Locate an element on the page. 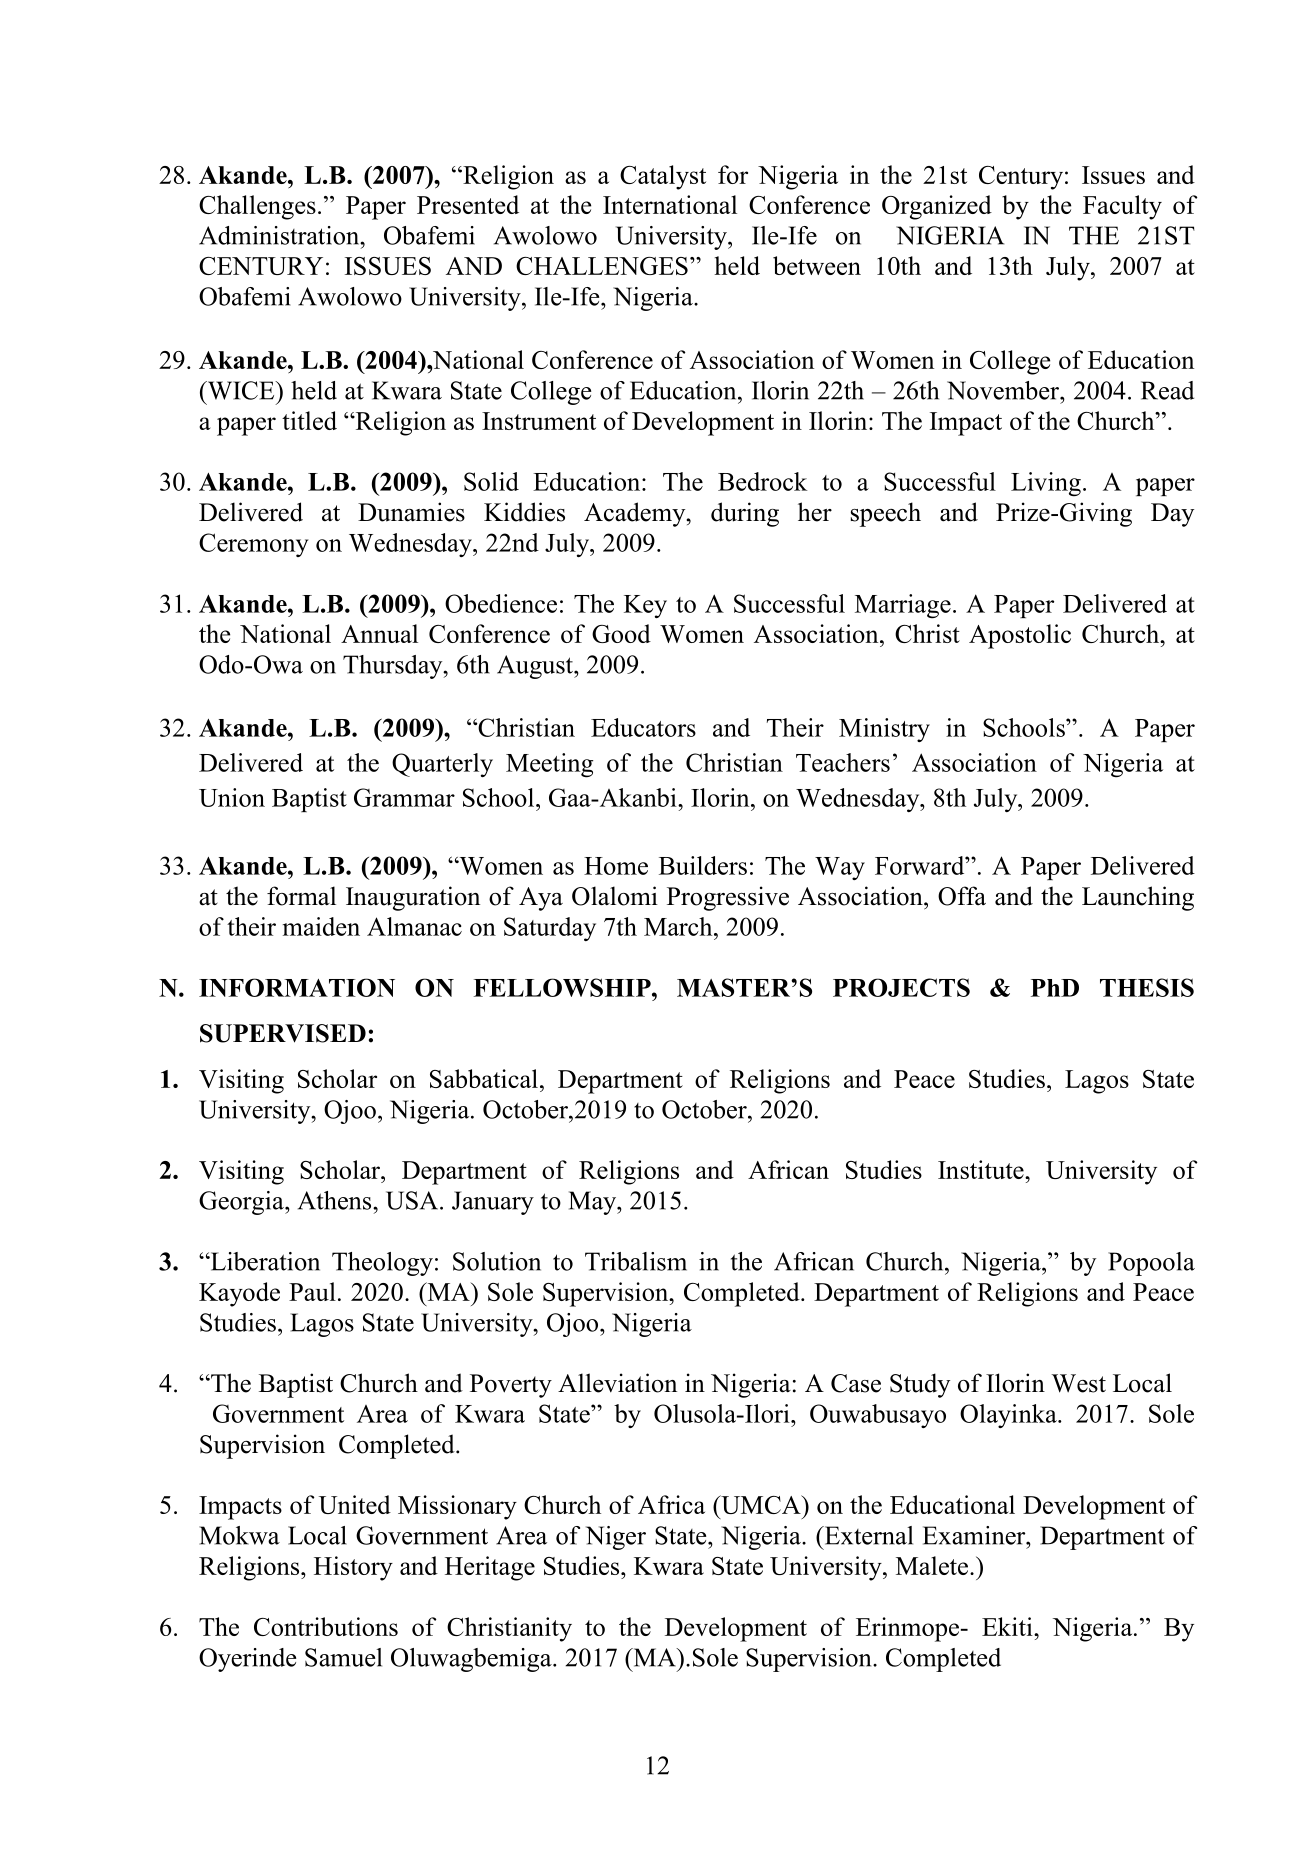 The width and height of the document is (1314, 1858). West is located at coordinates (1078, 1383).
